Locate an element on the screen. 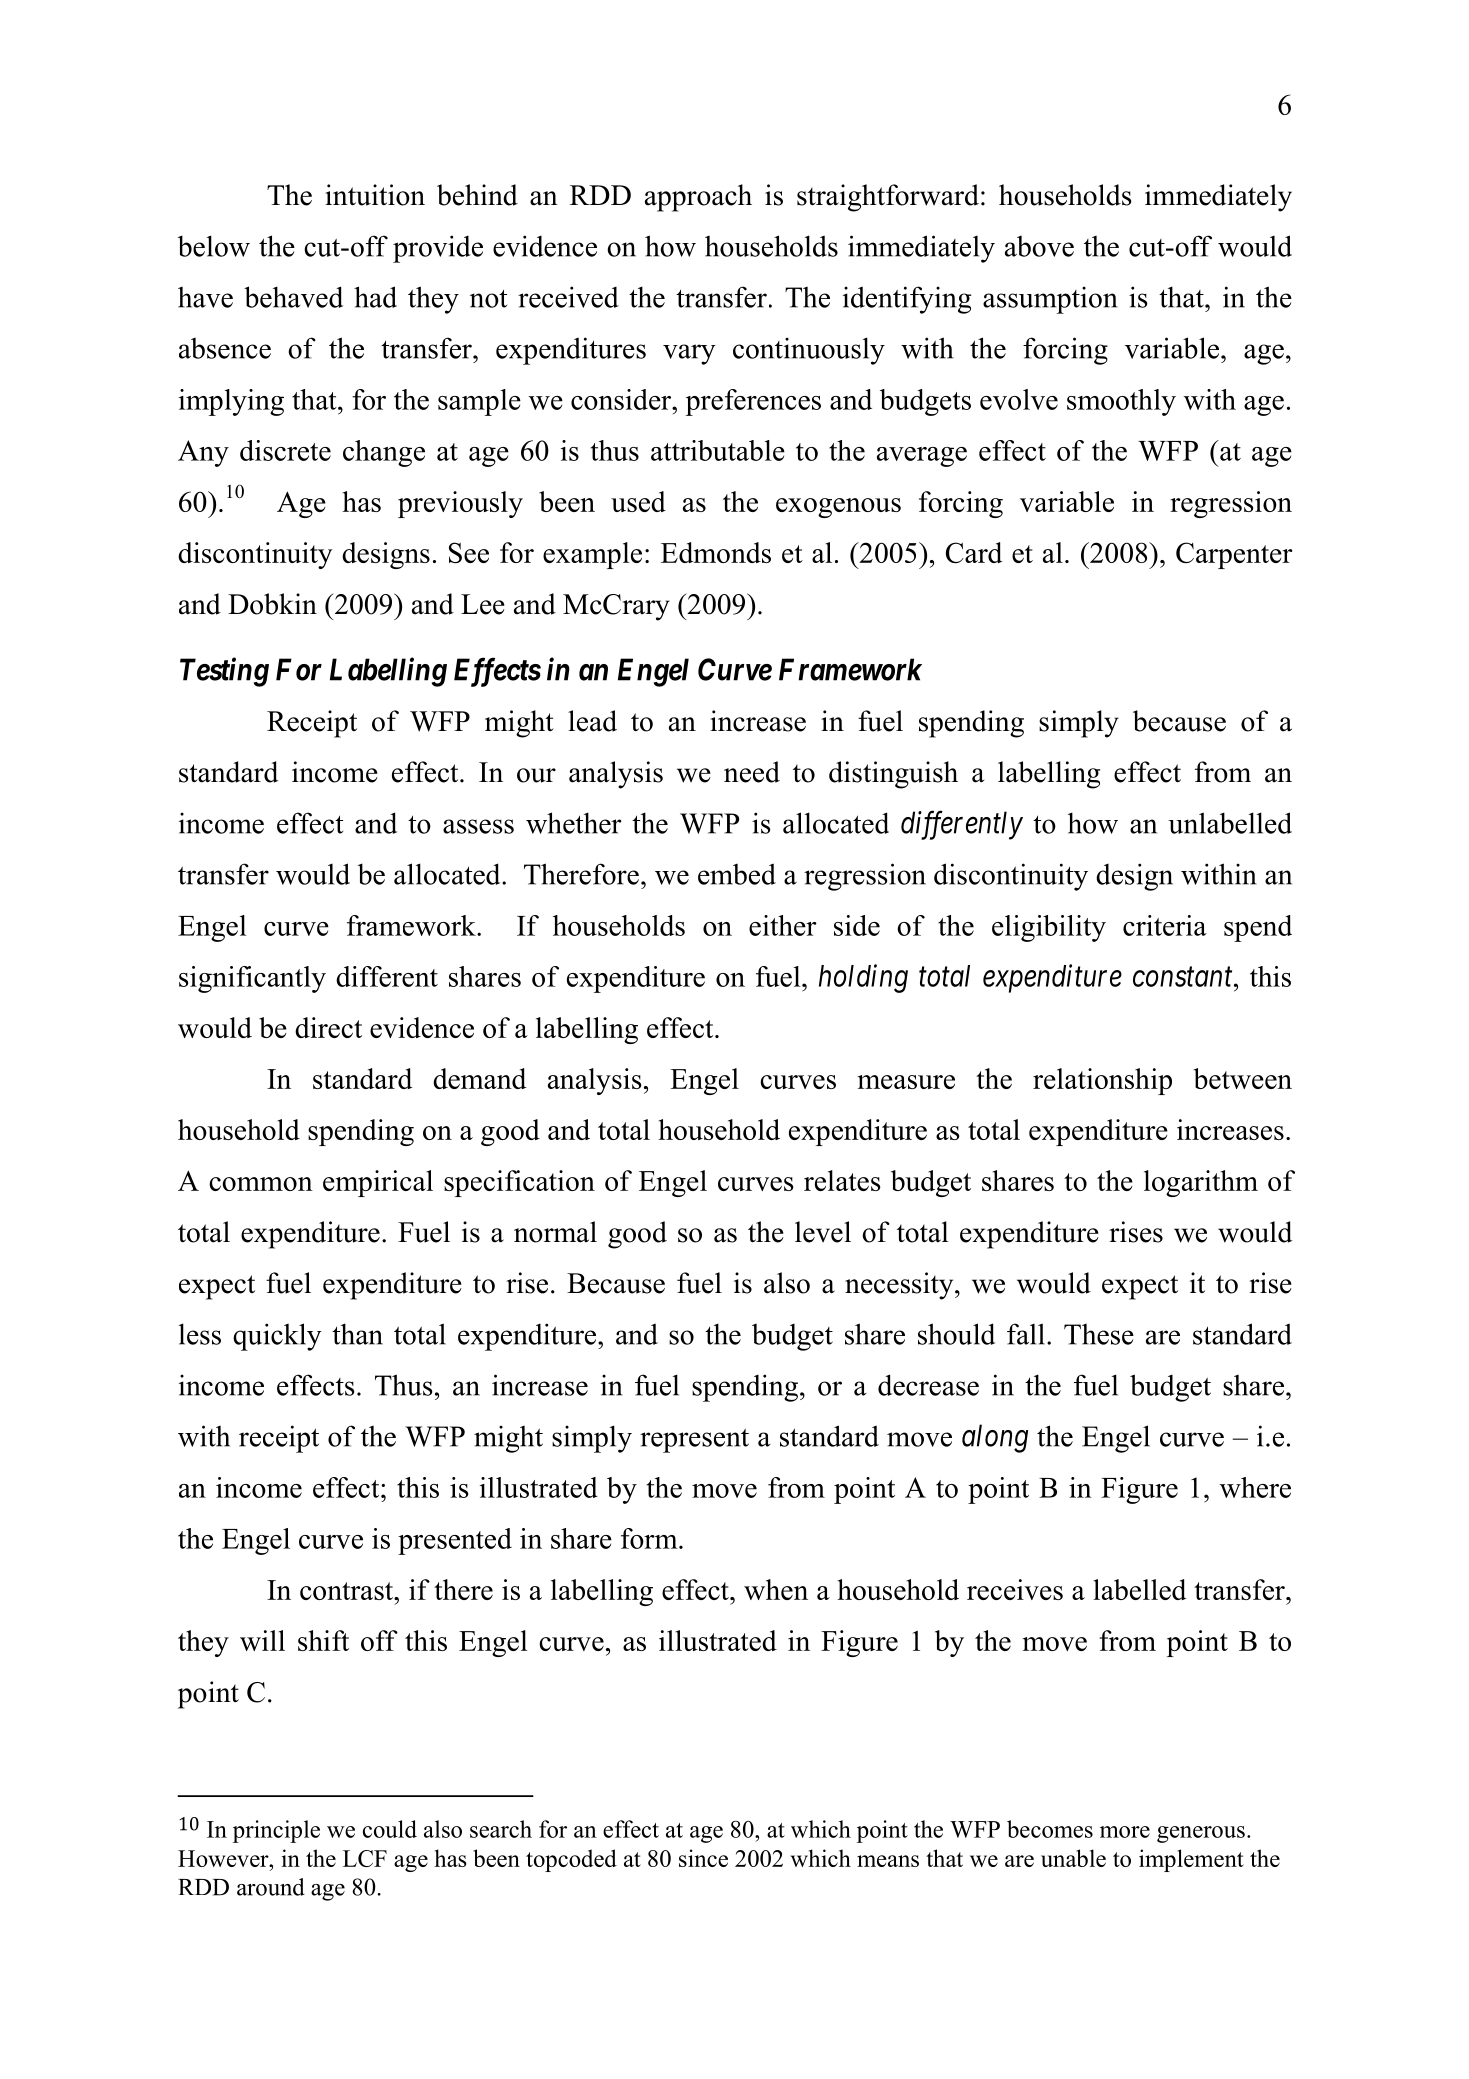  principle is located at coordinates (276, 1831).
